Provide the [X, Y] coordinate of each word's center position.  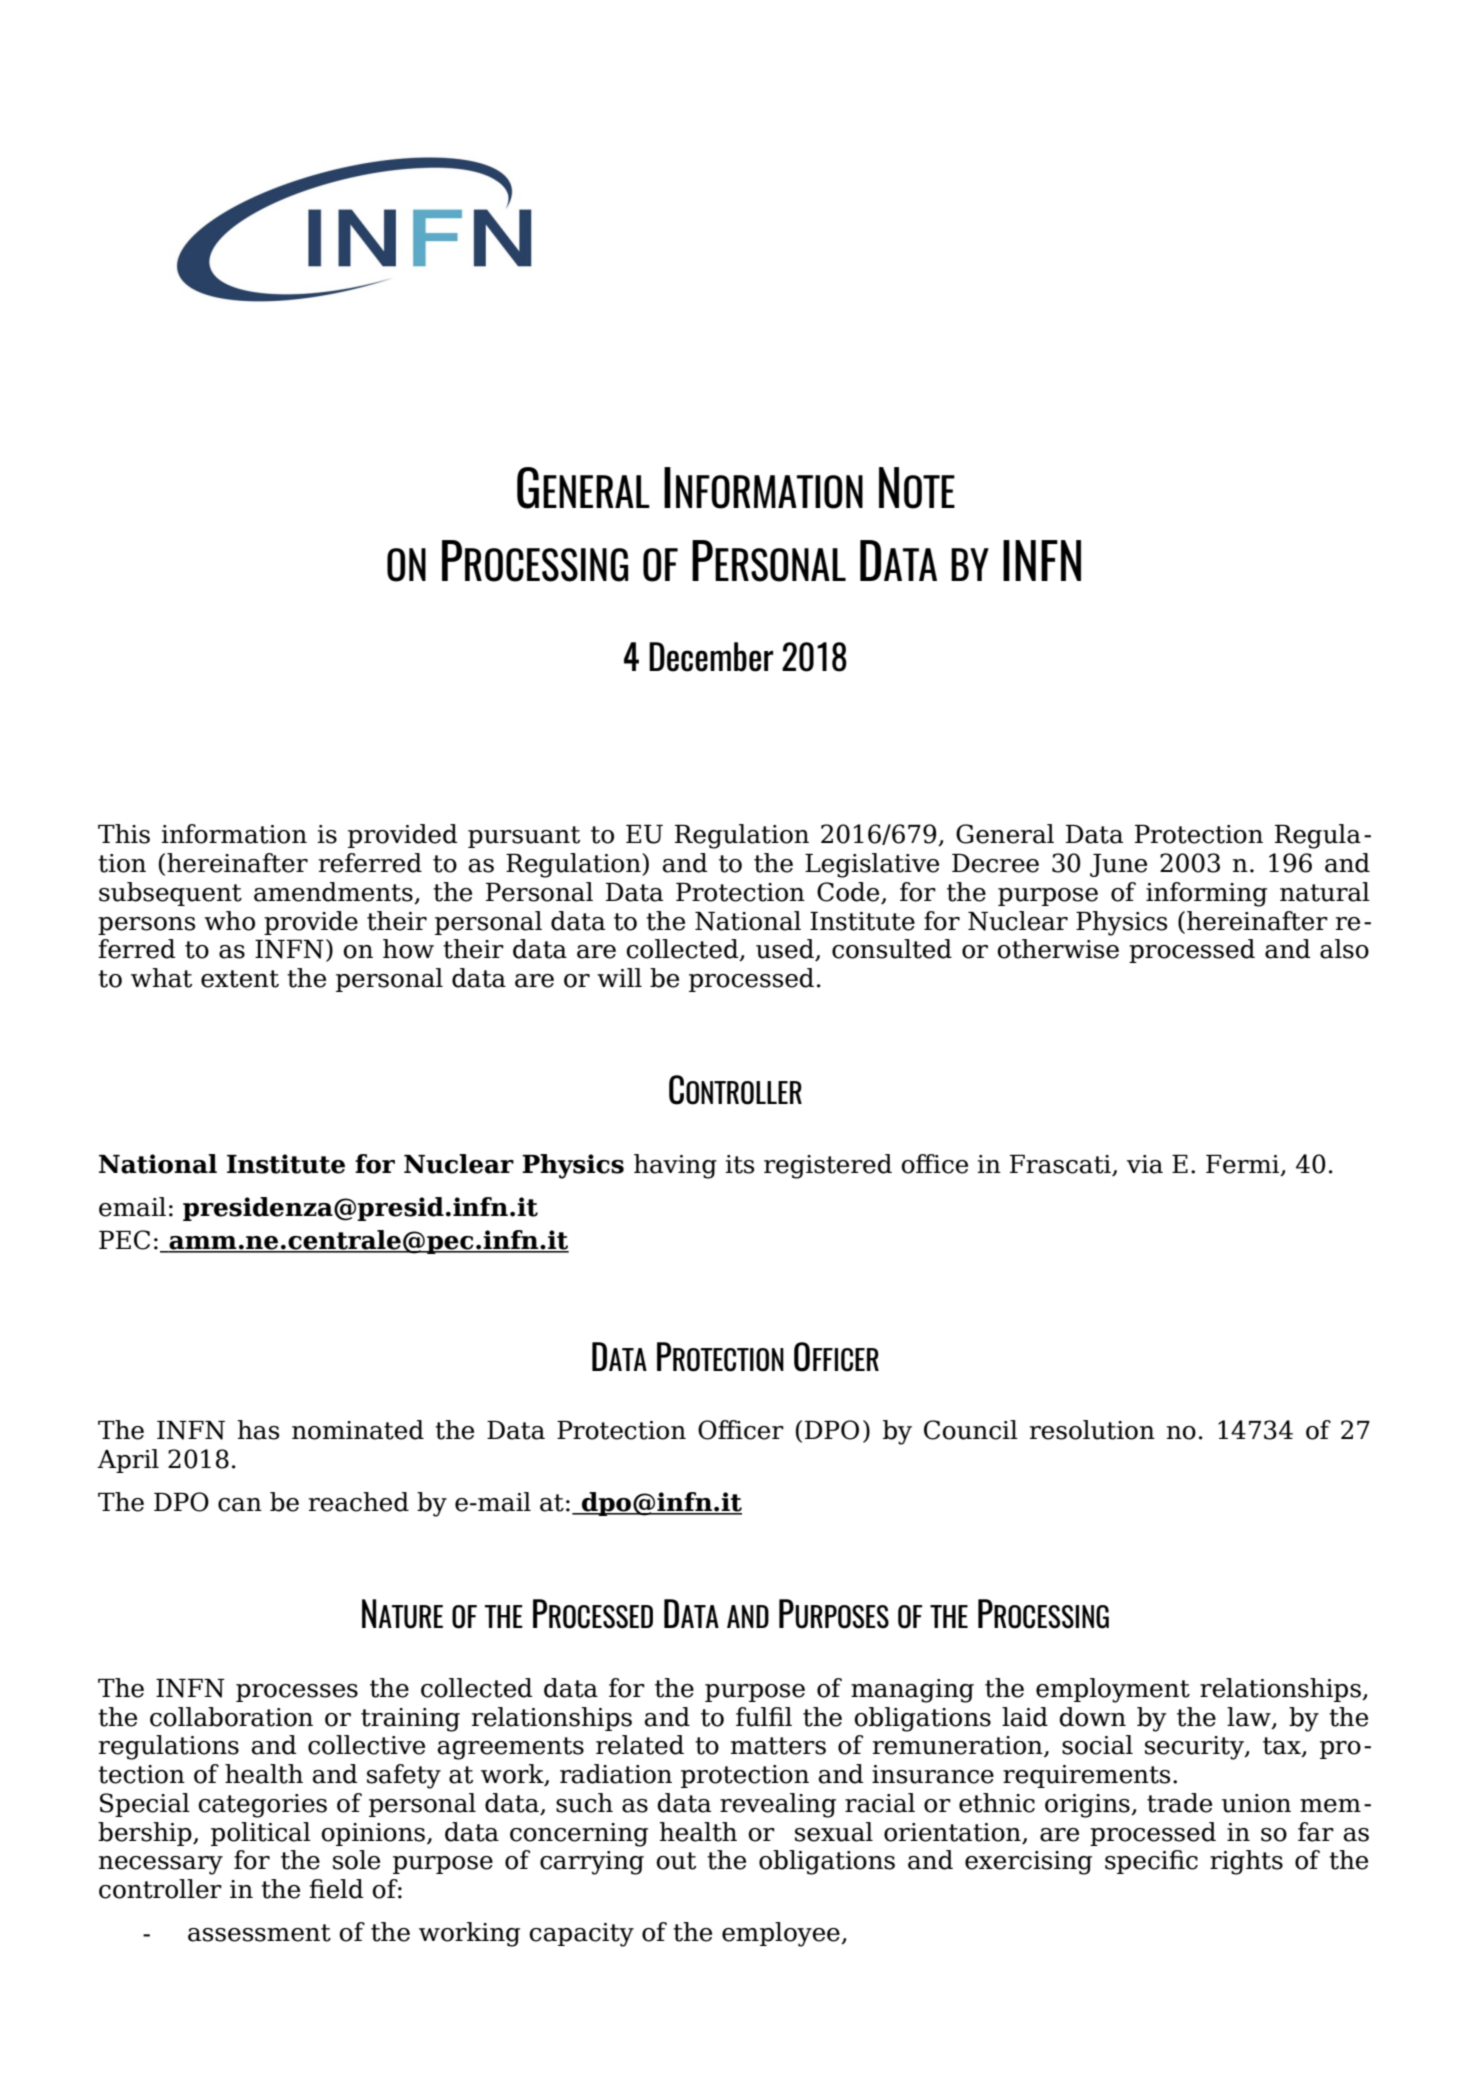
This [124, 834]
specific [1151, 1862]
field [336, 1889]
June [1118, 865]
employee [782, 1934]
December [711, 657]
